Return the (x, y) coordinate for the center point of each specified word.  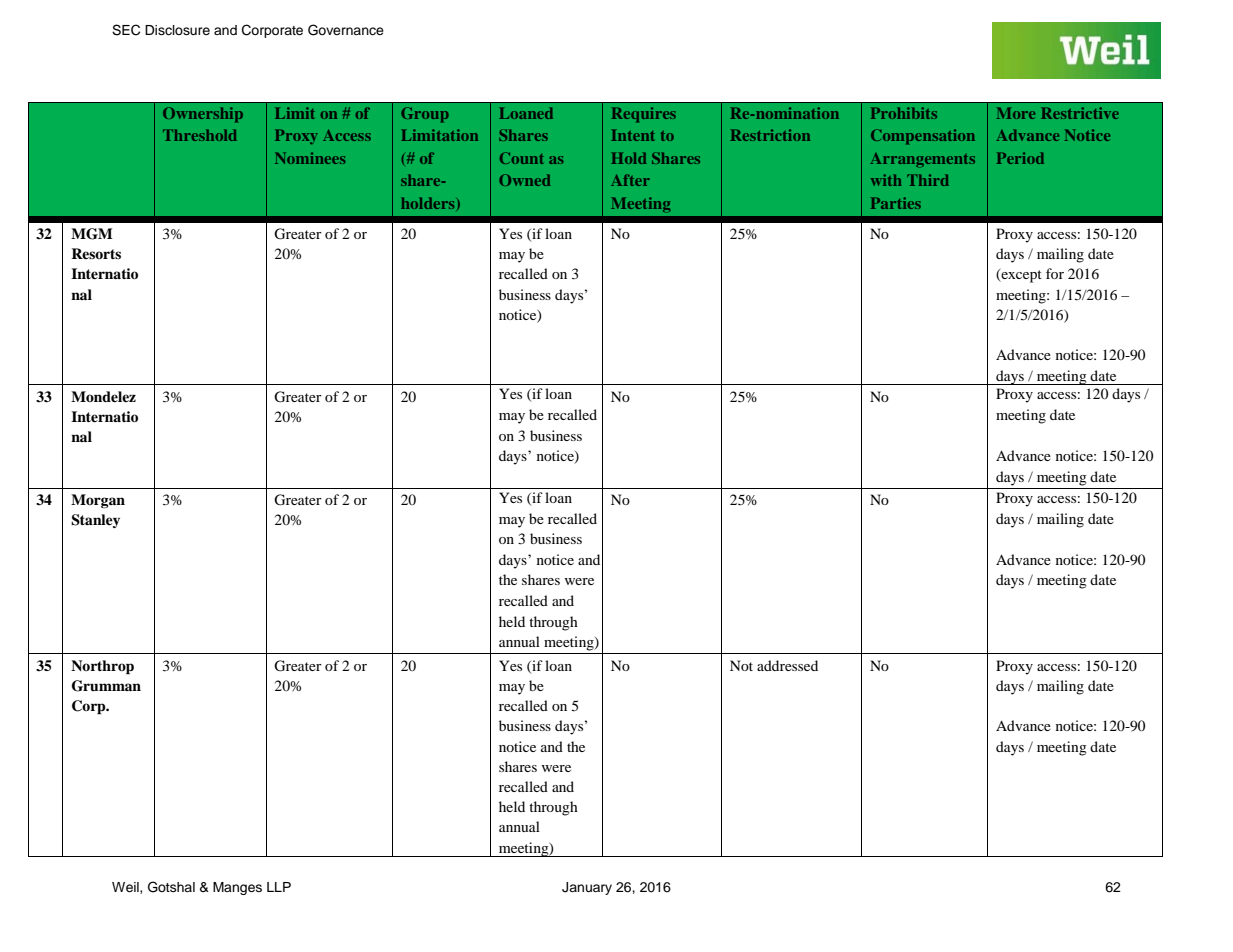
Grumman (106, 686)
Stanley (95, 521)
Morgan (98, 501)
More (1016, 113)
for (1055, 273)
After (630, 180)
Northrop (102, 667)
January (587, 888)
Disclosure (177, 30)
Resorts (96, 253)
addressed (787, 665)
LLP (279, 887)
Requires (643, 114)
